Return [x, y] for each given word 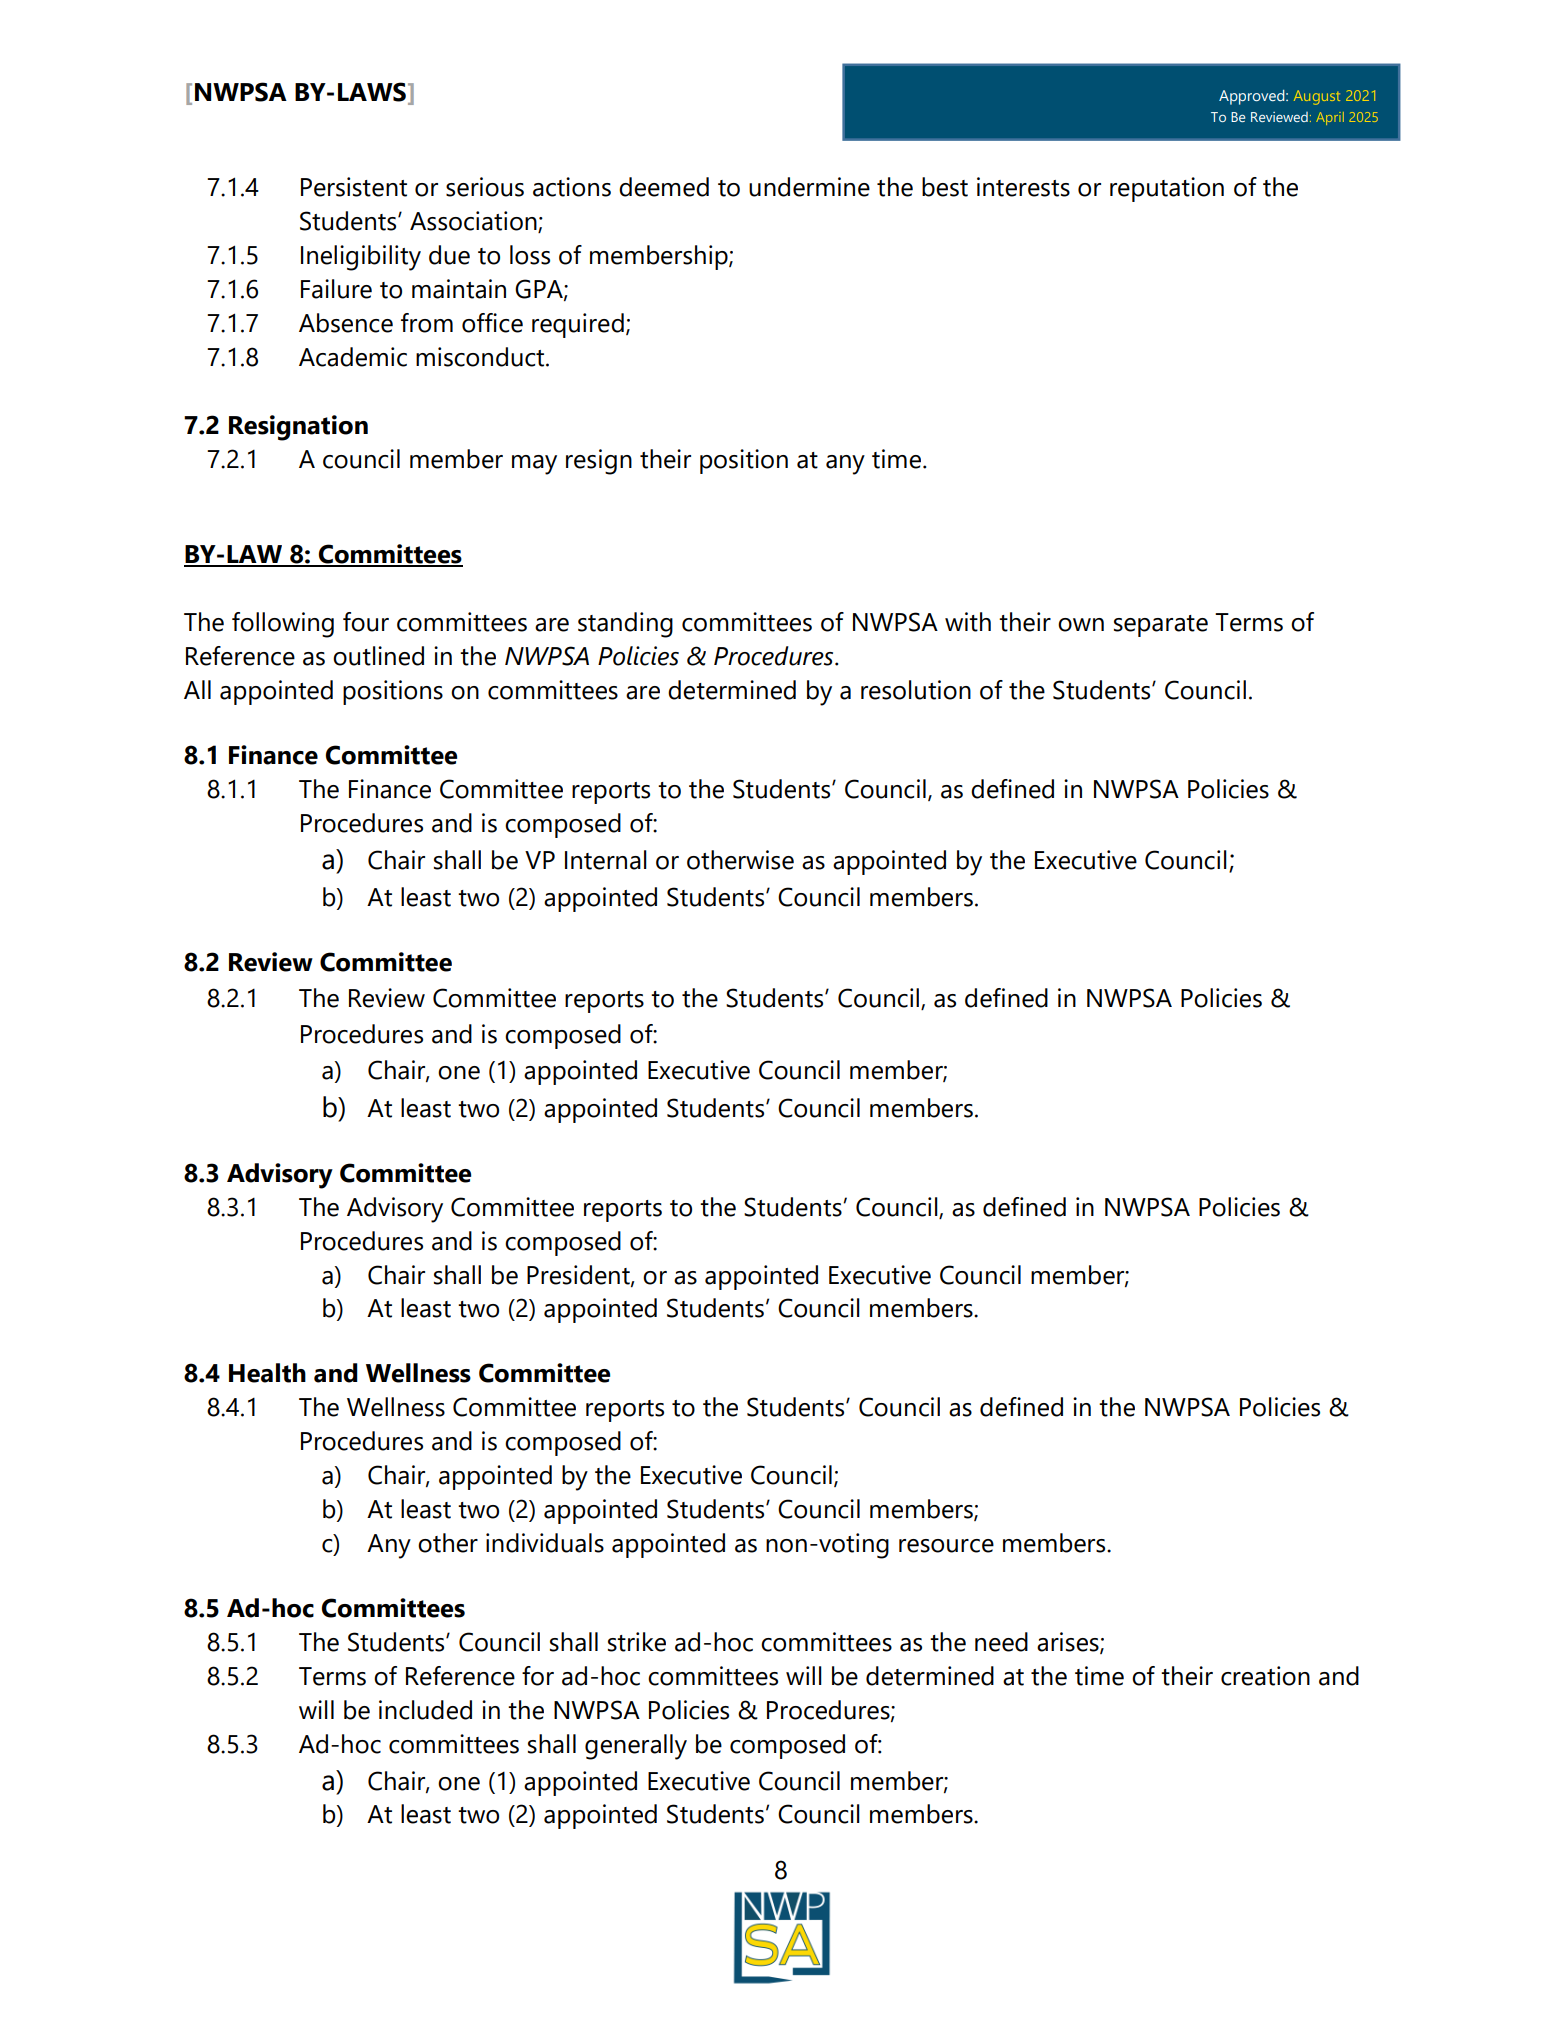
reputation [1167, 189]
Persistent [354, 187]
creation [1265, 1676]
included [425, 1710]
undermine [809, 187]
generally [636, 1747]
